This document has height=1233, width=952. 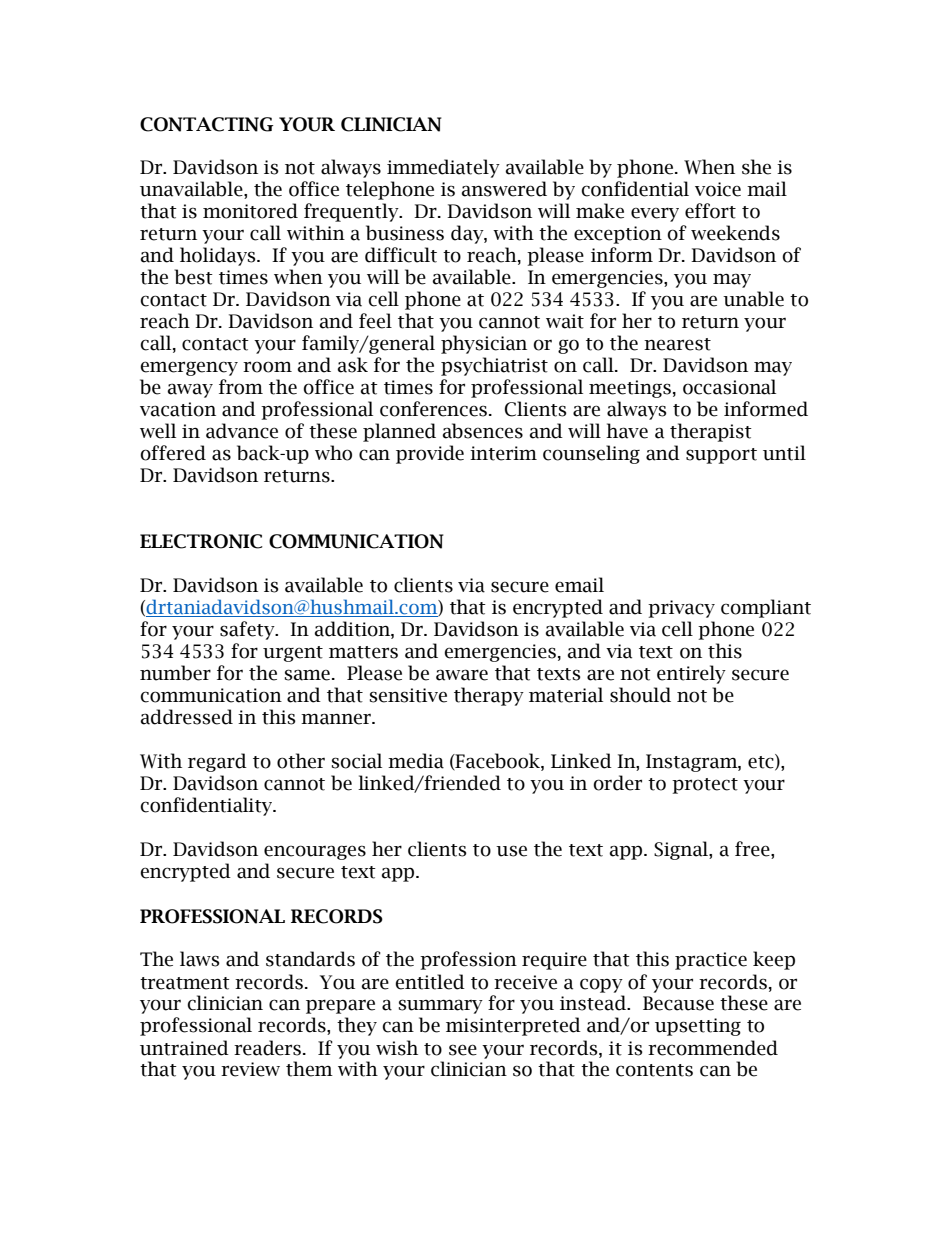 I want to click on answered, so click(x=504, y=189).
